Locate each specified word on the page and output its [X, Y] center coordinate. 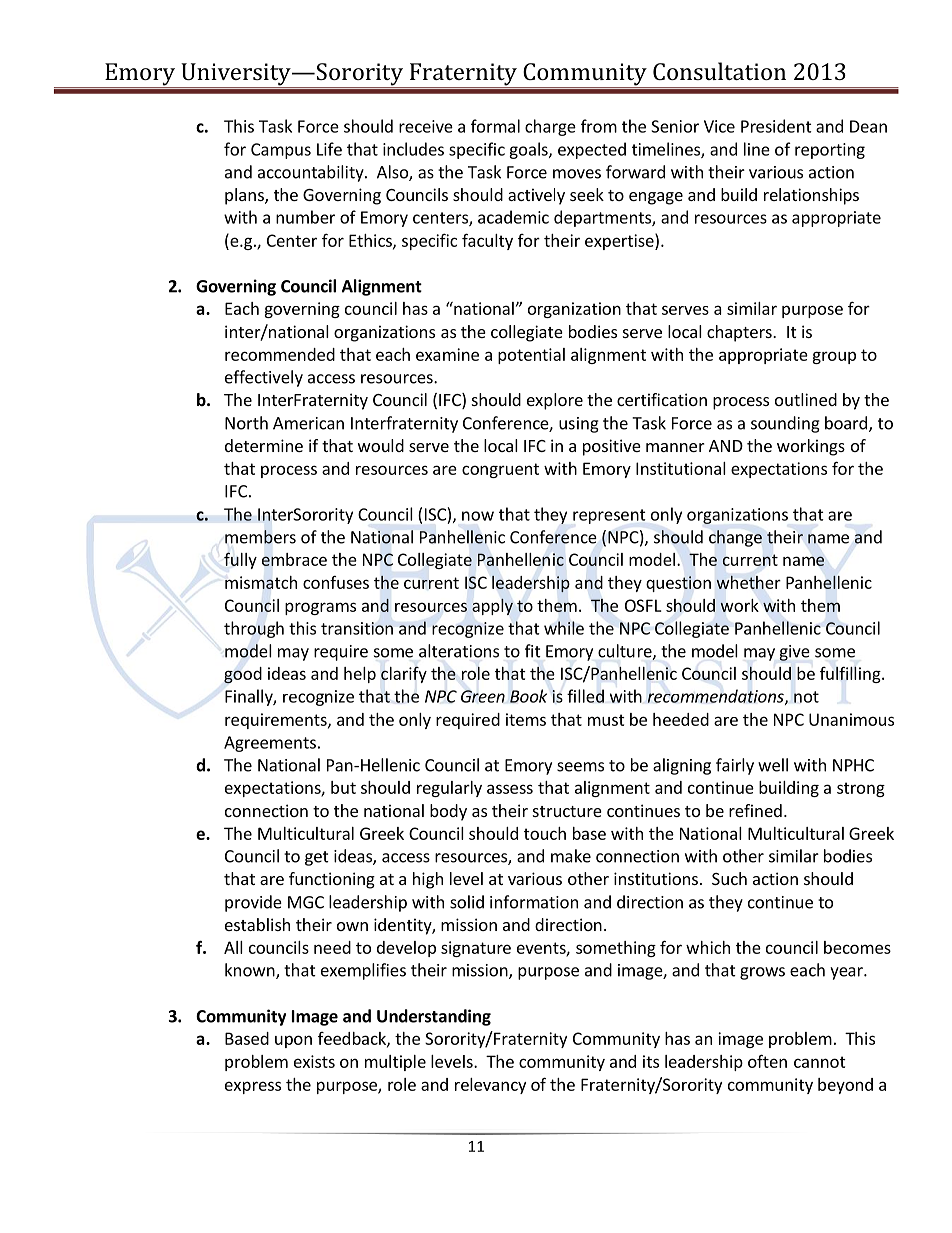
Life [329, 149]
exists [314, 1061]
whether [748, 582]
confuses [336, 582]
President [776, 126]
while [564, 628]
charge [550, 127]
